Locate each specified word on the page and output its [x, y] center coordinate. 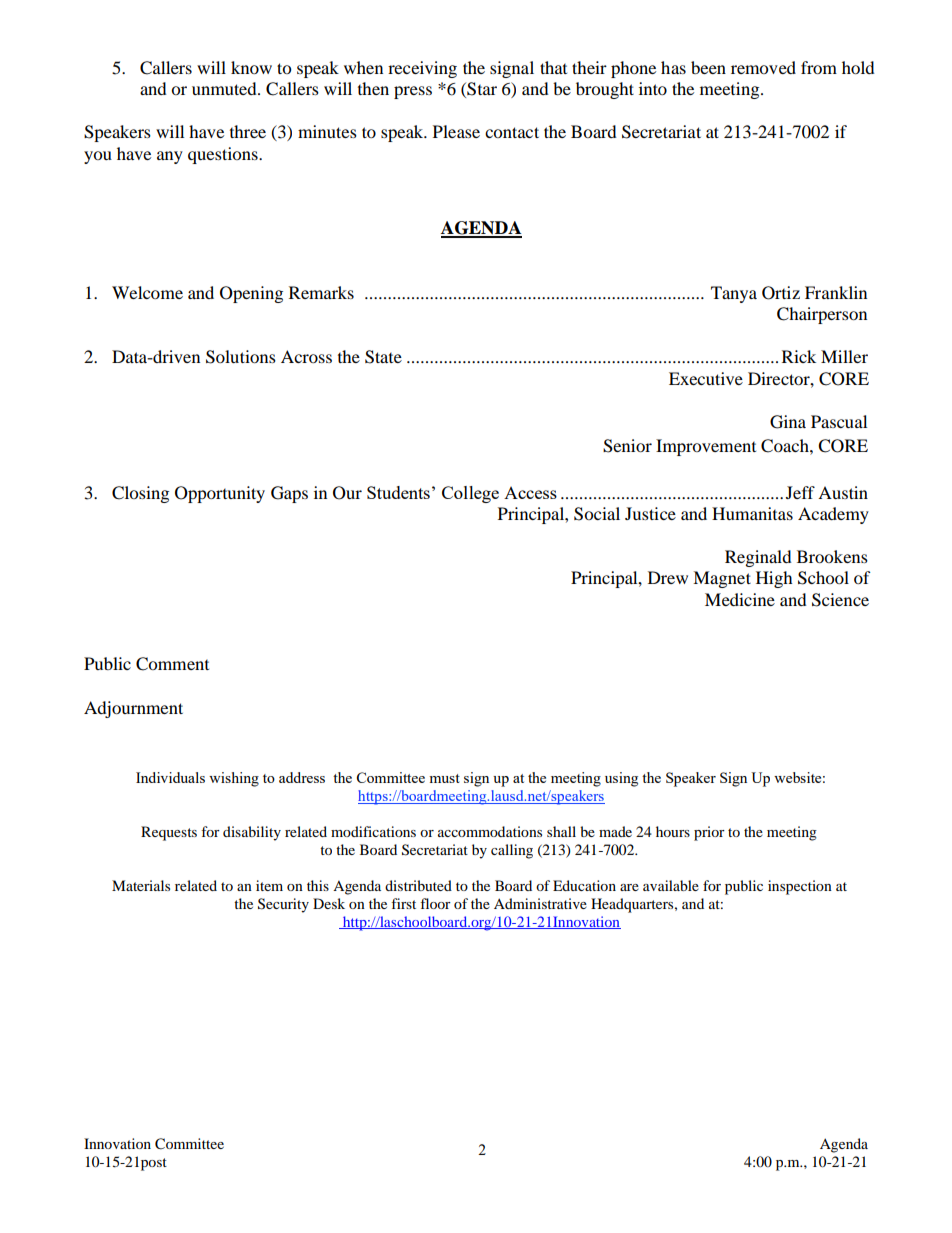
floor [435, 903]
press [413, 92]
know [251, 67]
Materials [141, 885]
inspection [800, 887]
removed [763, 67]
